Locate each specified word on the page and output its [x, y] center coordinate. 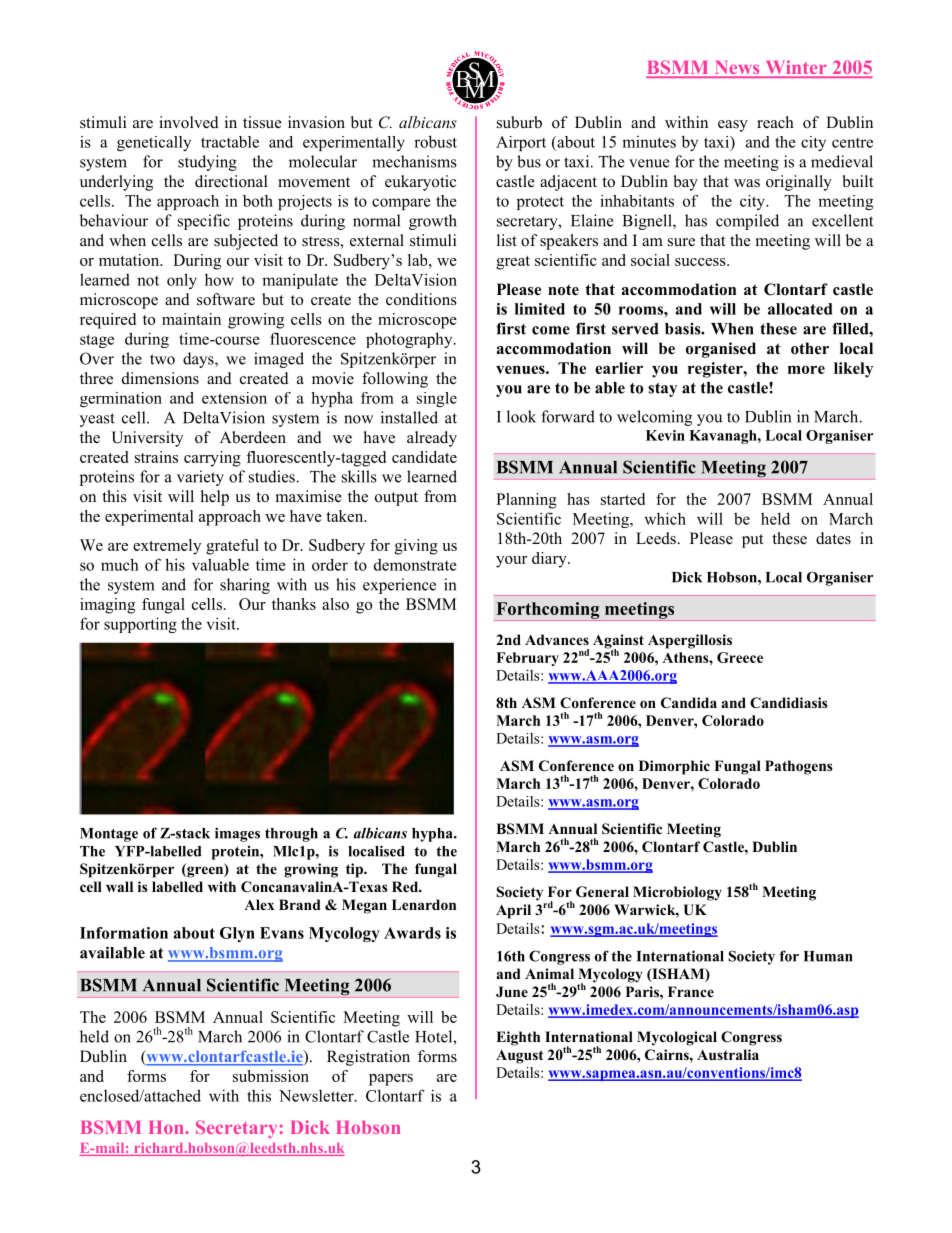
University [147, 439]
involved [189, 122]
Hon [167, 1127]
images [237, 834]
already [432, 439]
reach [775, 122]
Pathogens [799, 767]
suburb [519, 122]
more [806, 369]
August [519, 1056]
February [527, 659]
